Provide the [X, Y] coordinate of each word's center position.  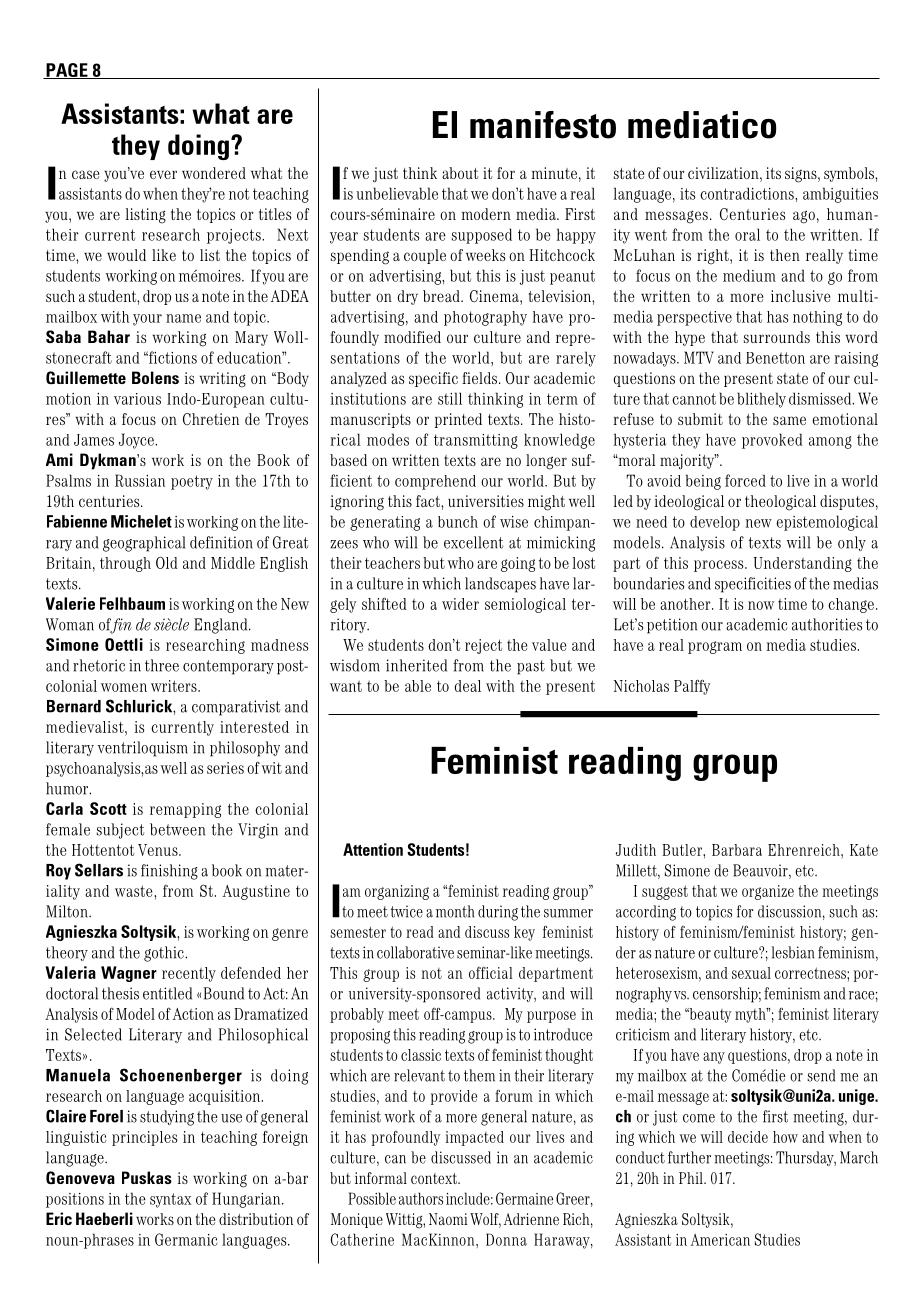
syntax [171, 1200]
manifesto [543, 125]
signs [802, 175]
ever [163, 174]
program [715, 647]
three [162, 665]
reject [483, 646]
